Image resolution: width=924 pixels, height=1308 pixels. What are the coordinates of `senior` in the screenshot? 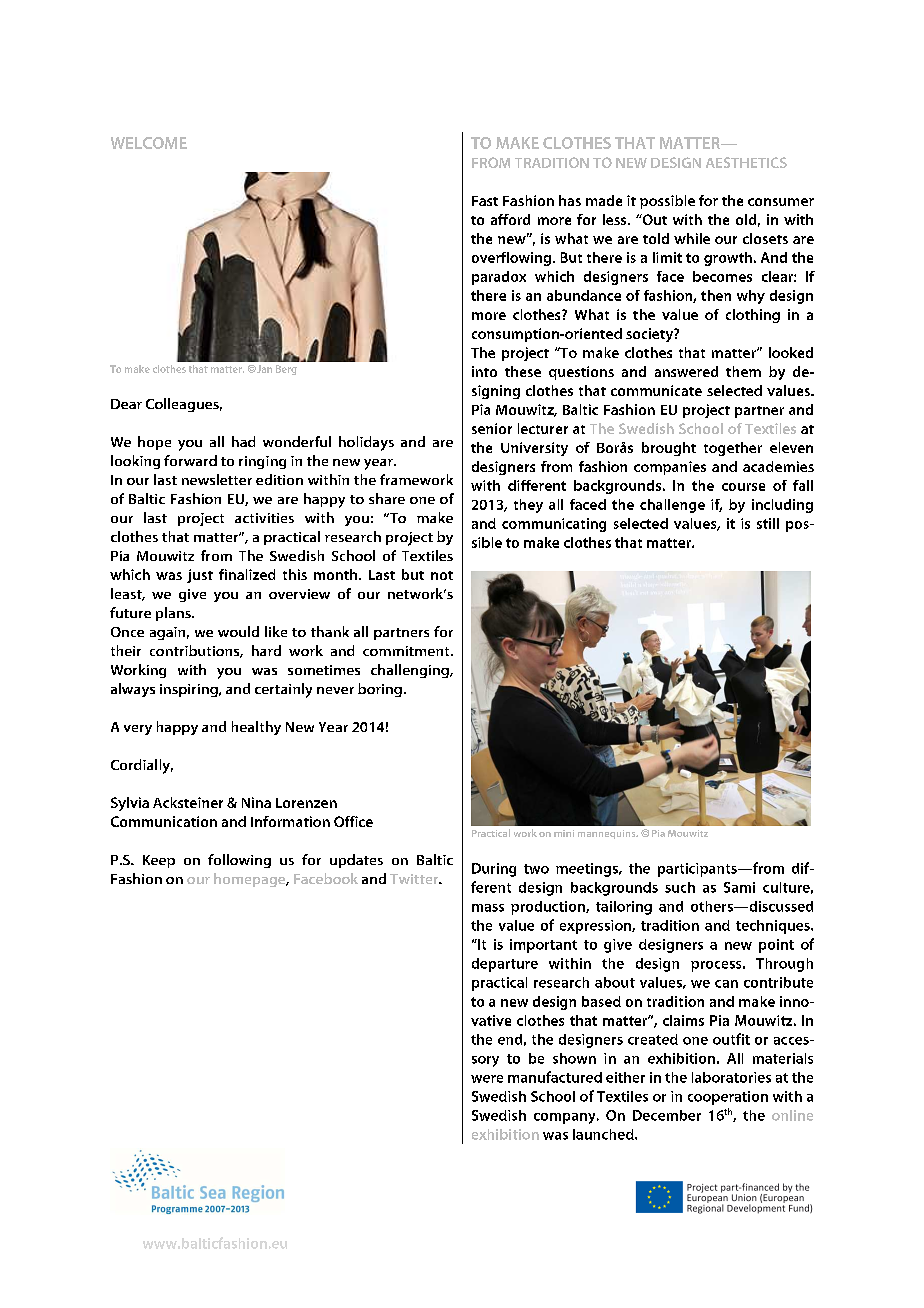 It's located at (492, 428).
